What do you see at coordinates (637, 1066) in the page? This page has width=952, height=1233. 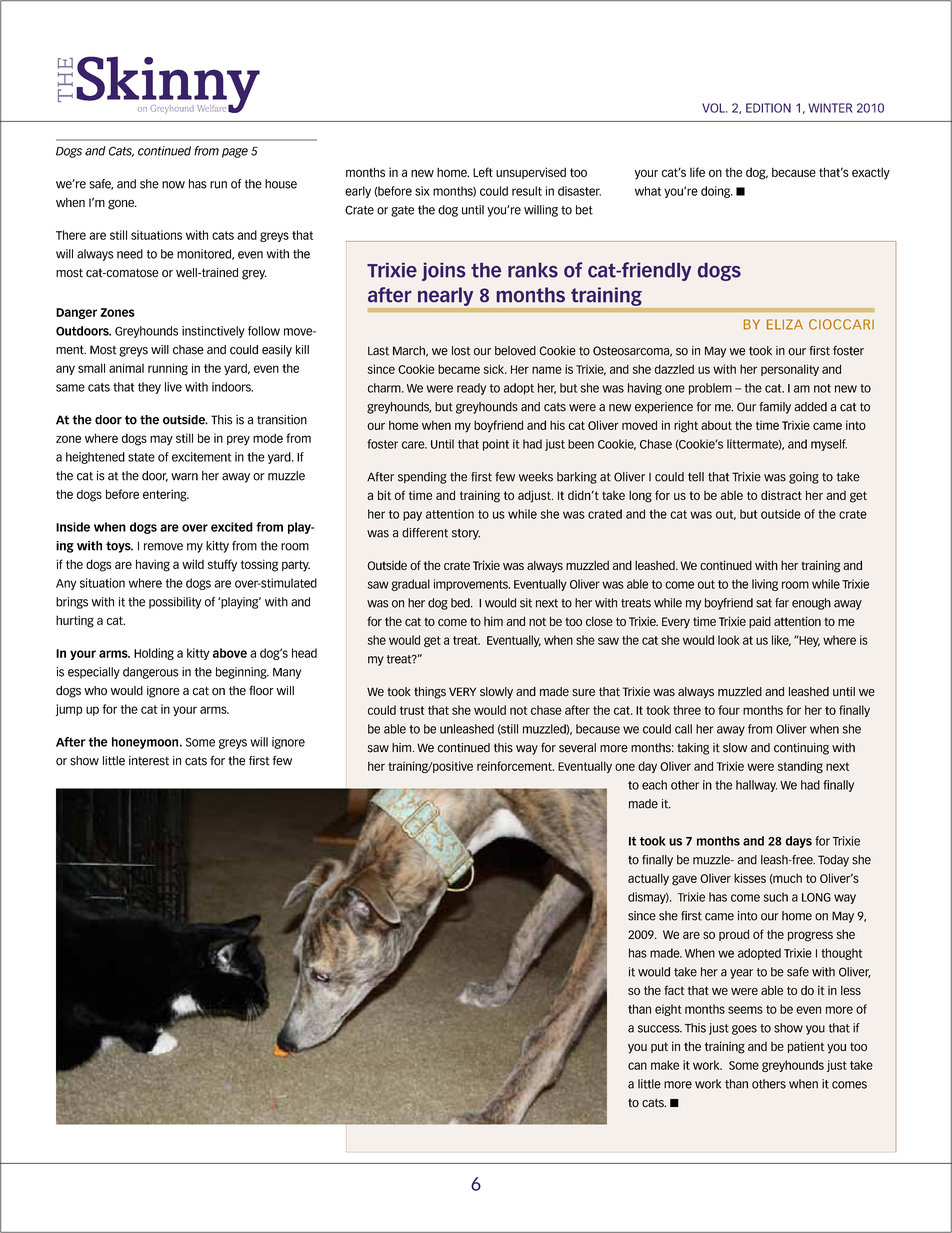 I see `can` at bounding box center [637, 1066].
